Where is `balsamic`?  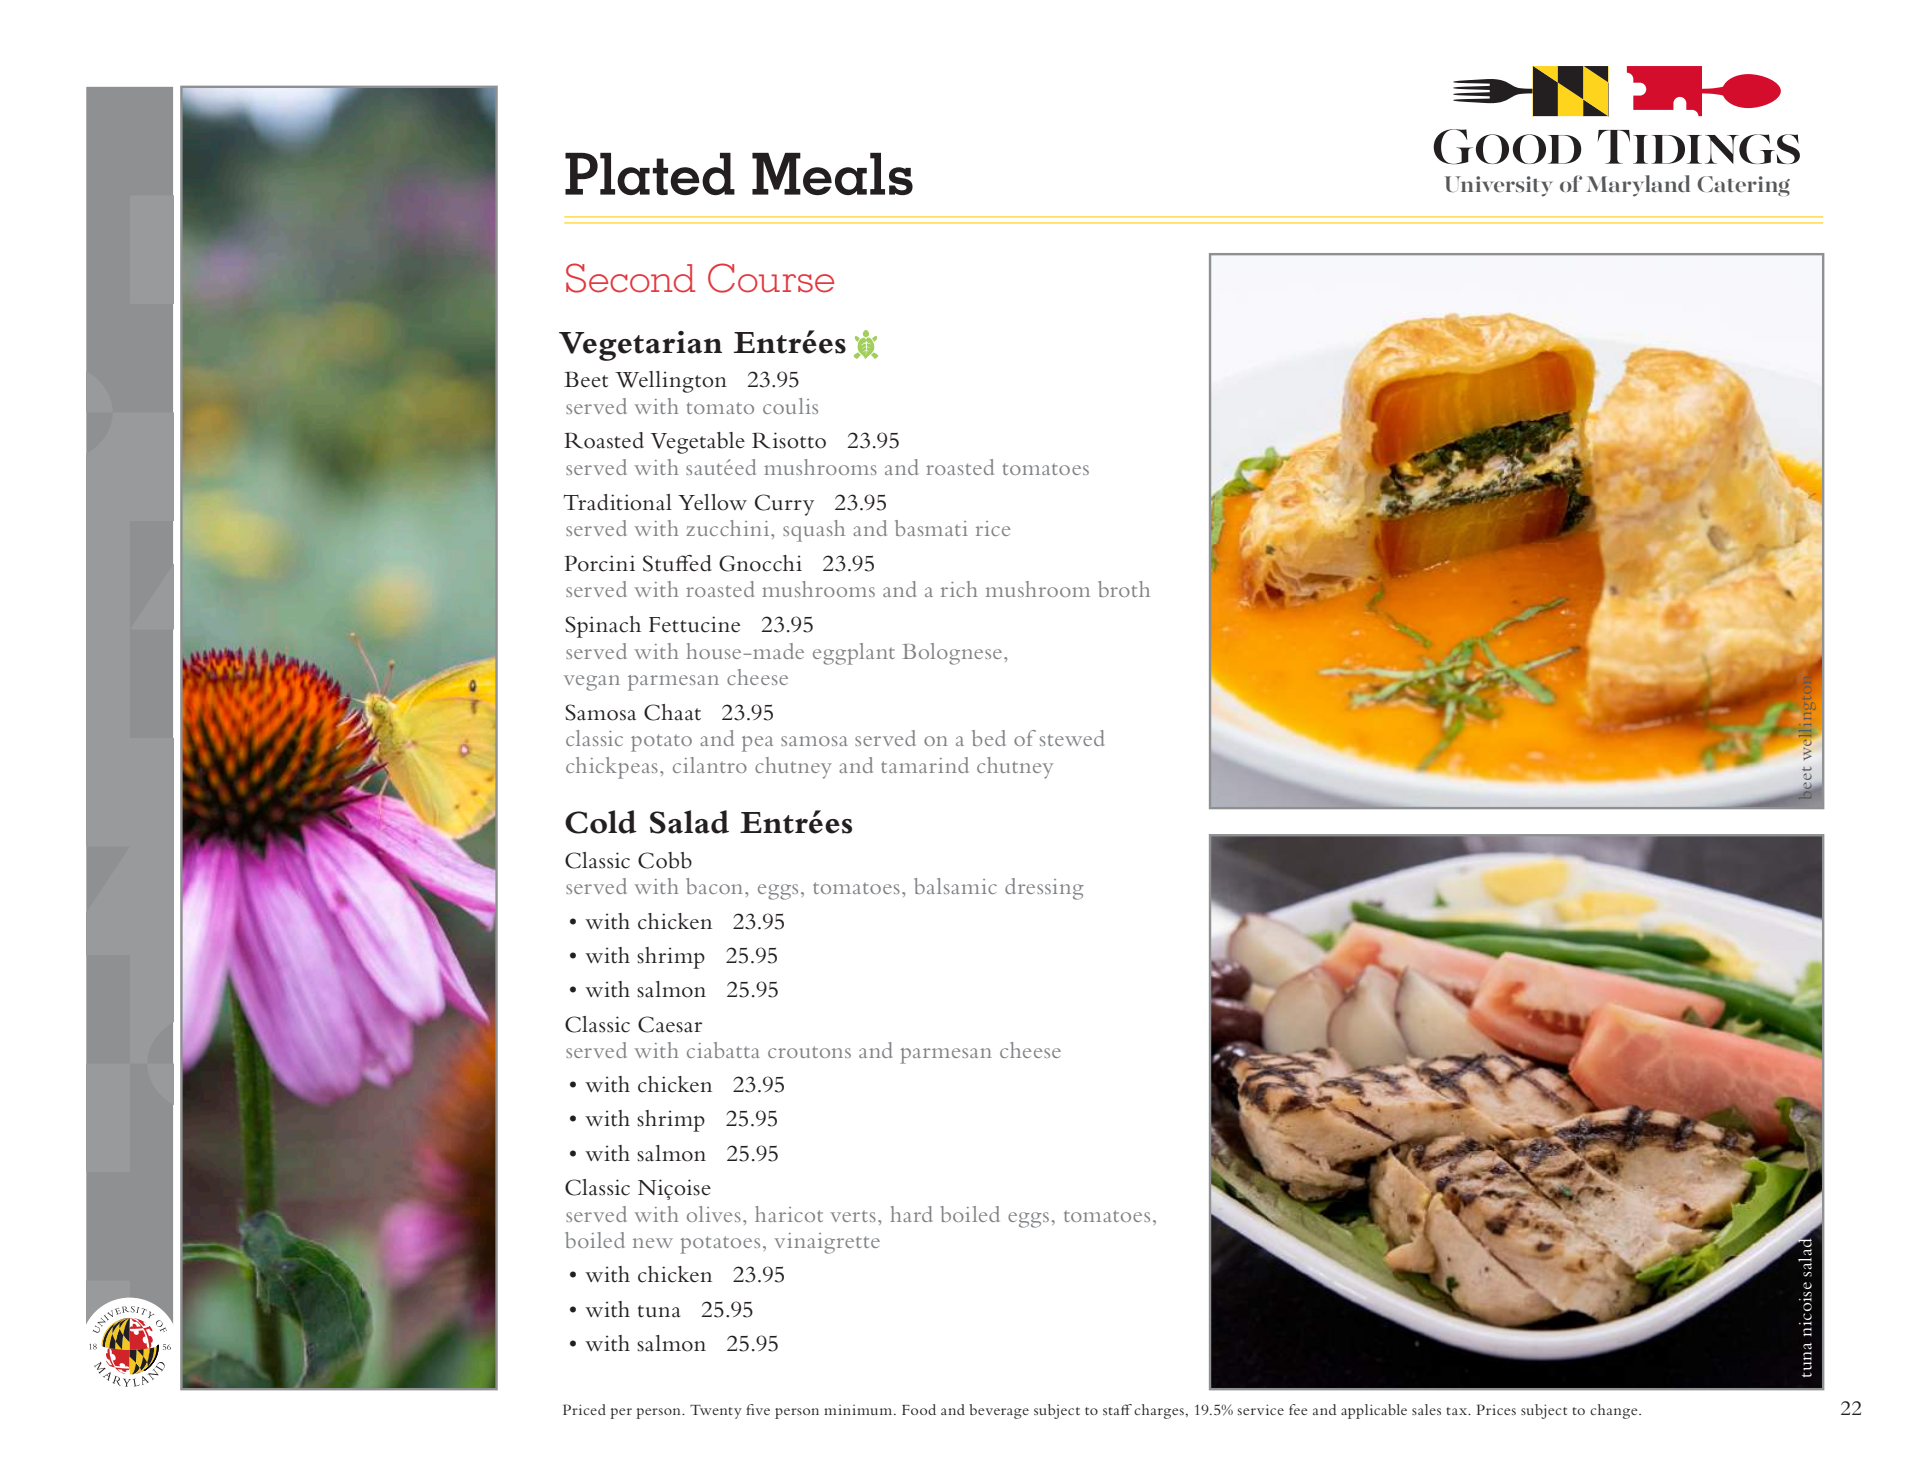 balsamic is located at coordinates (955, 886).
